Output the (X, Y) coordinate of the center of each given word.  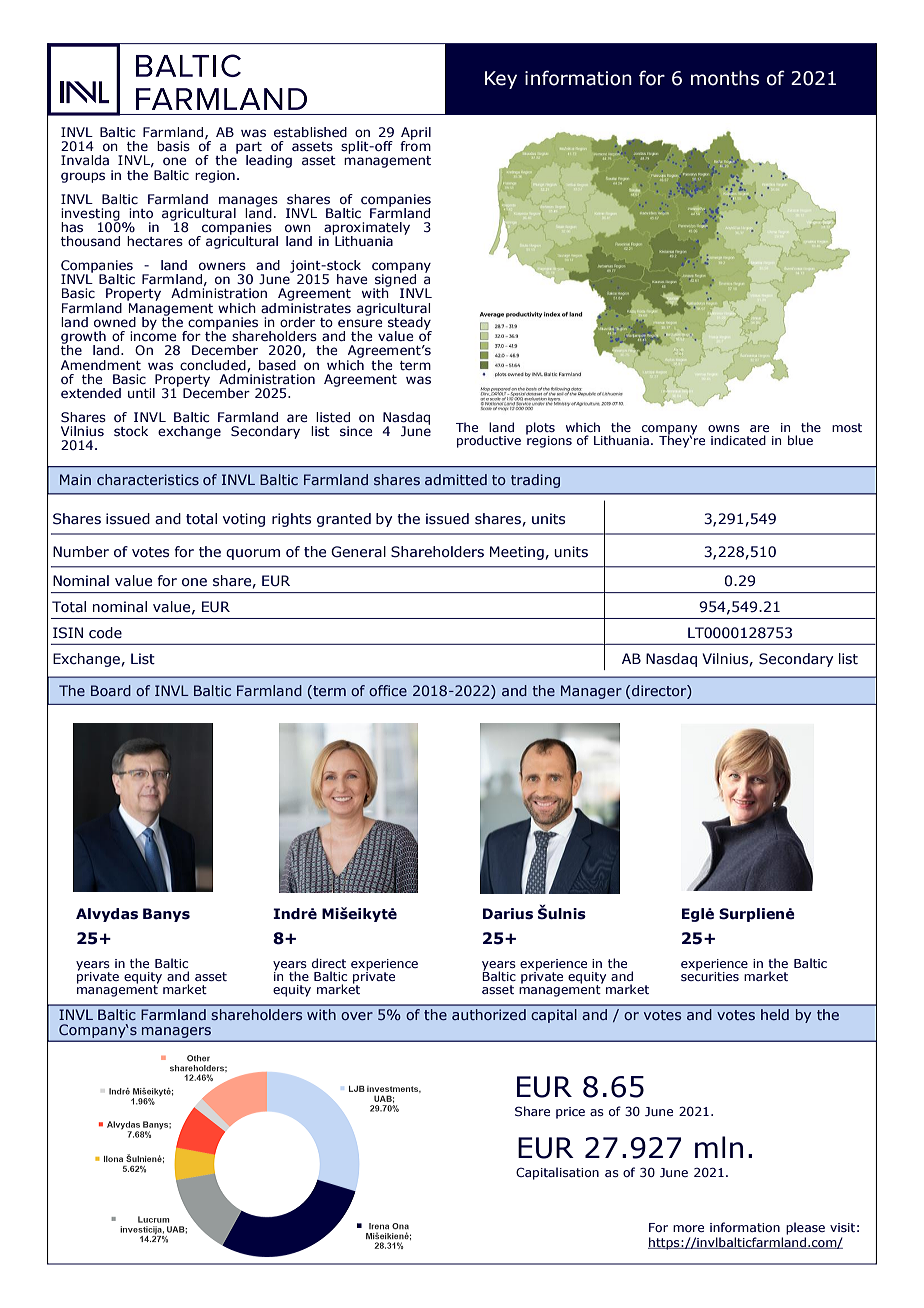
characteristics (148, 479)
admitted (456, 479)
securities (710, 975)
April (416, 134)
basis (173, 146)
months (725, 78)
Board (111, 690)
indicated (738, 440)
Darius (508, 914)
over (357, 1016)
